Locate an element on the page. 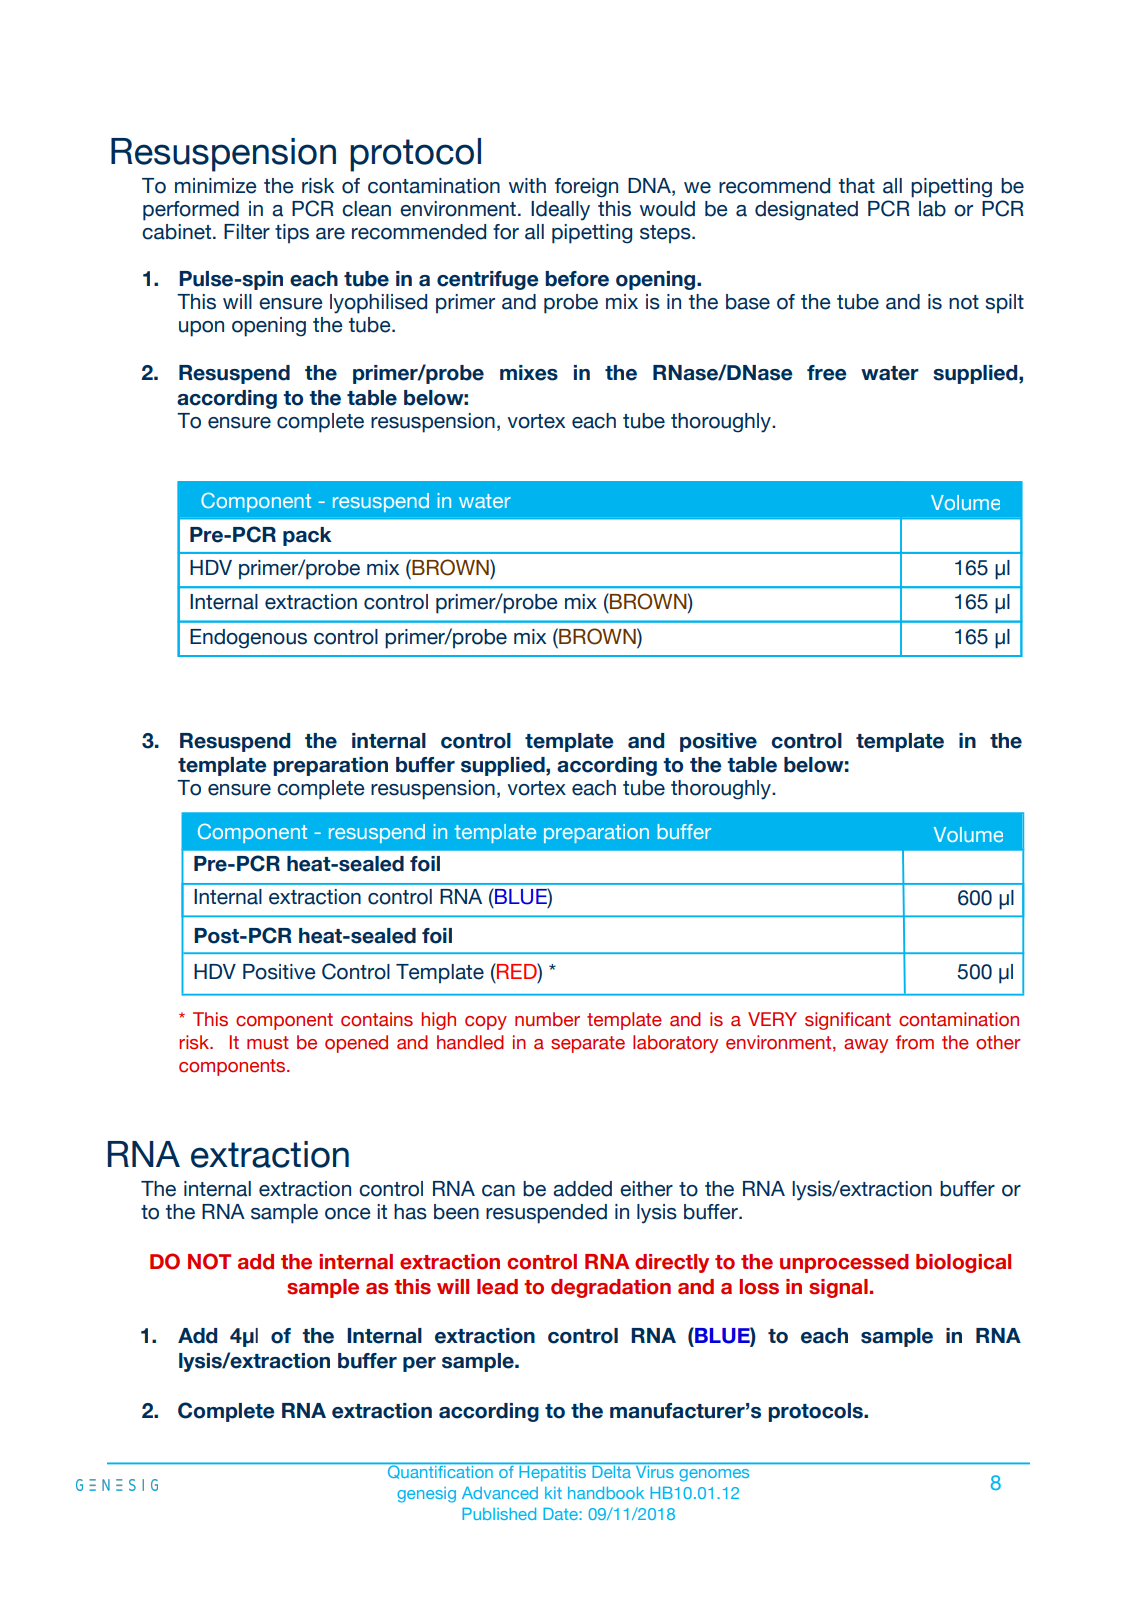 The image size is (1137, 1608). Ideally is located at coordinates (560, 211).
